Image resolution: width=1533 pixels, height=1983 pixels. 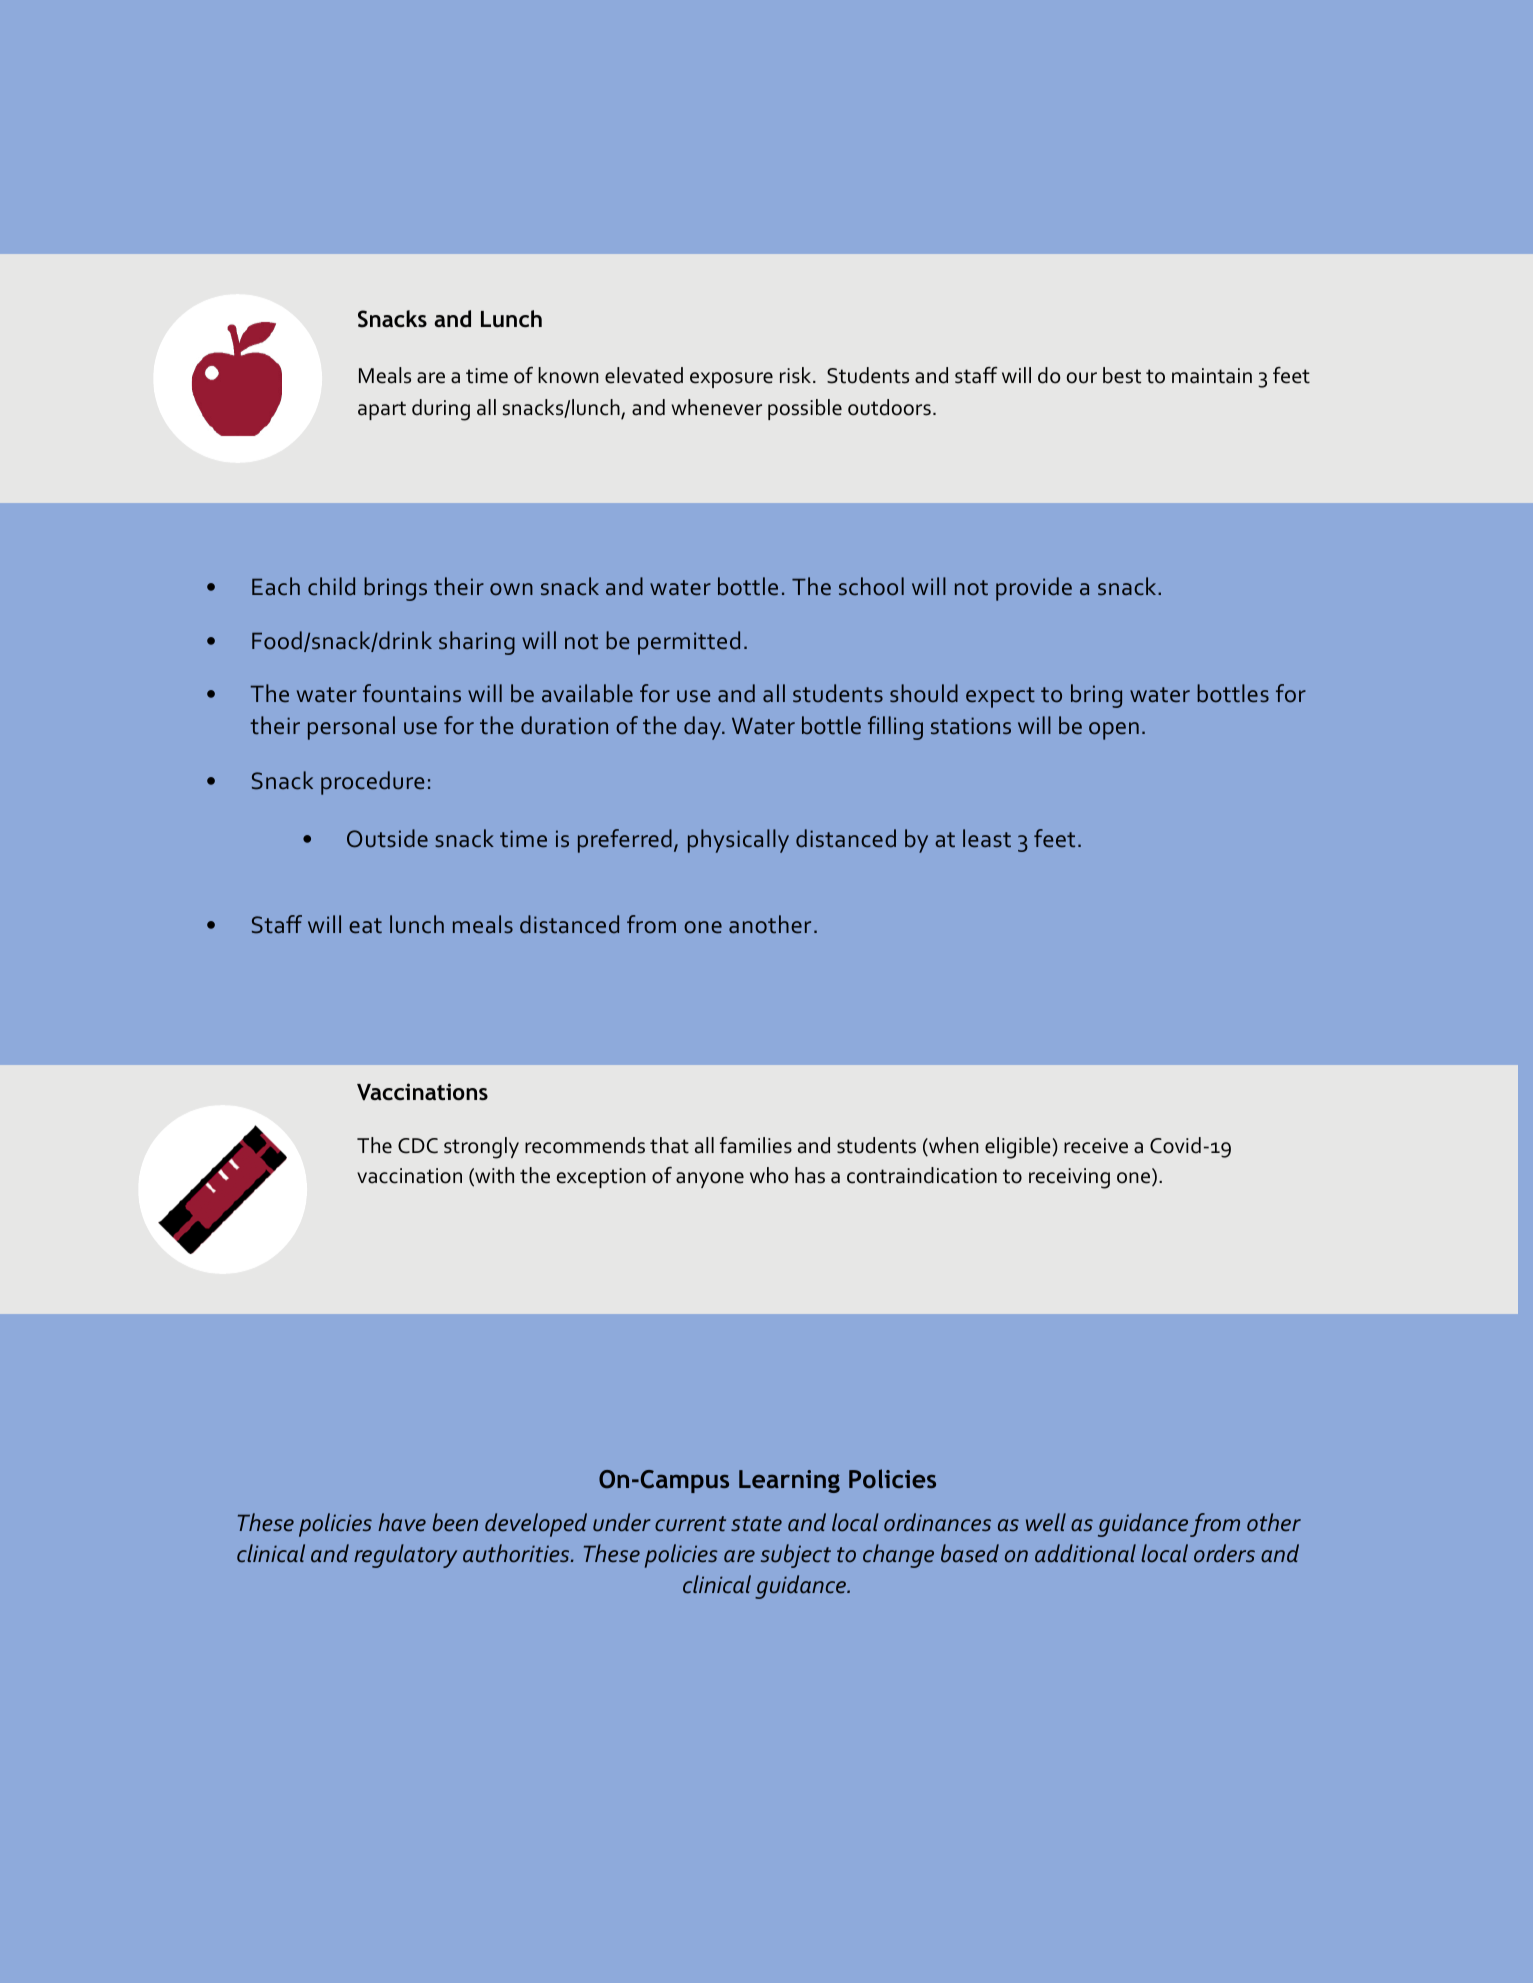 What do you see at coordinates (756, 1524) in the screenshot?
I see `state` at bounding box center [756, 1524].
